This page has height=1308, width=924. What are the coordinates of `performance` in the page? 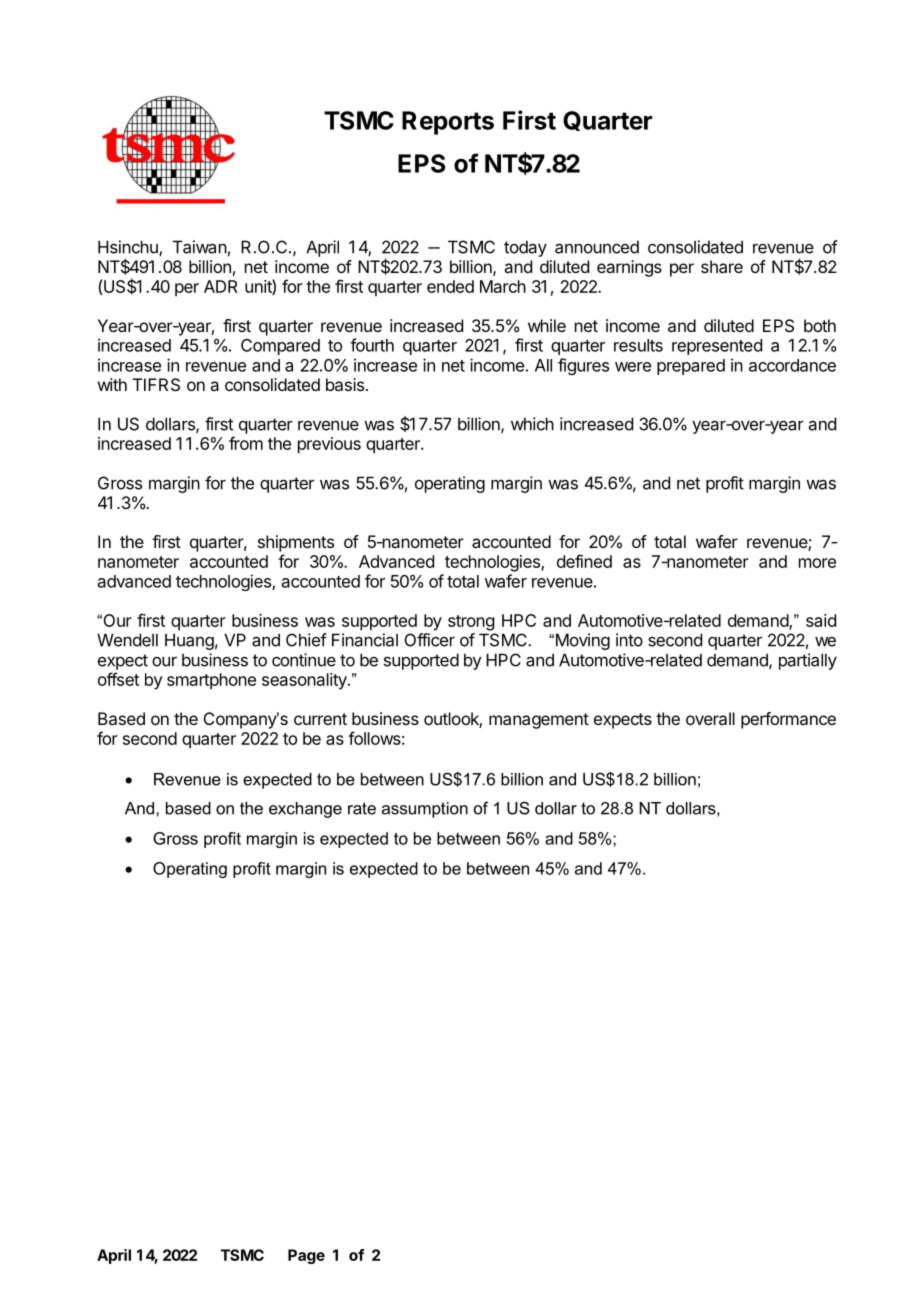 It's located at (788, 720).
